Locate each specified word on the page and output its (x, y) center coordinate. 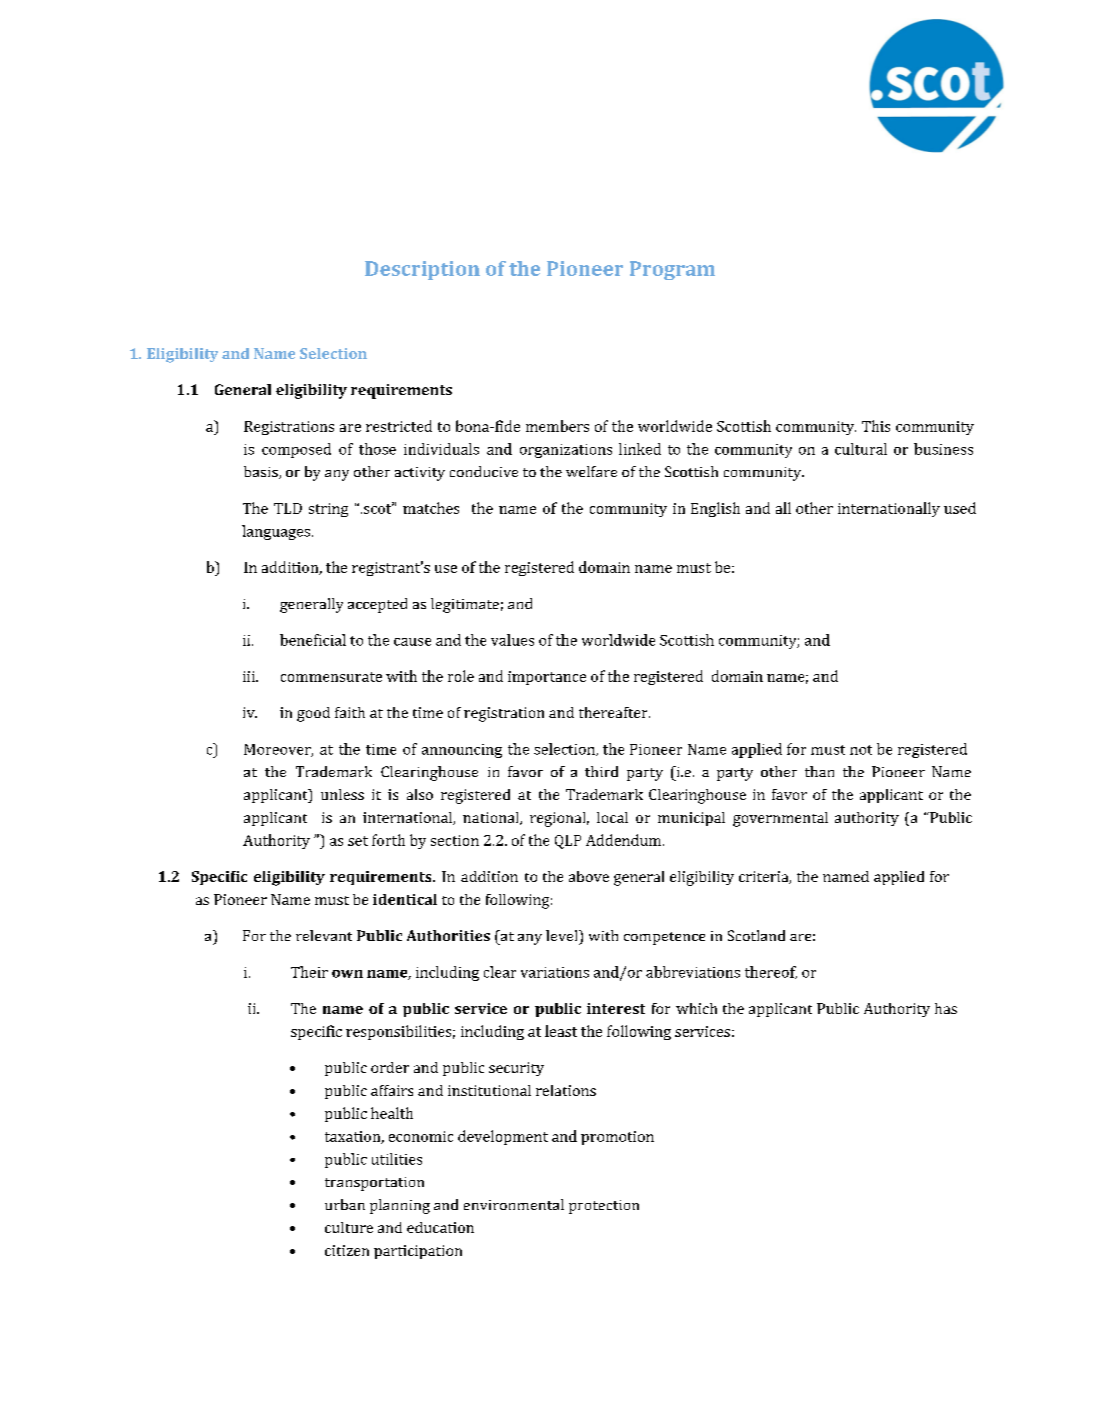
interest (616, 1008)
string (328, 510)
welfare (591, 471)
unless (342, 794)
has (946, 1008)
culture (349, 1227)
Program (672, 270)
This (876, 426)
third (601, 771)
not (861, 750)
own (347, 974)
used (960, 508)
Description (422, 270)
